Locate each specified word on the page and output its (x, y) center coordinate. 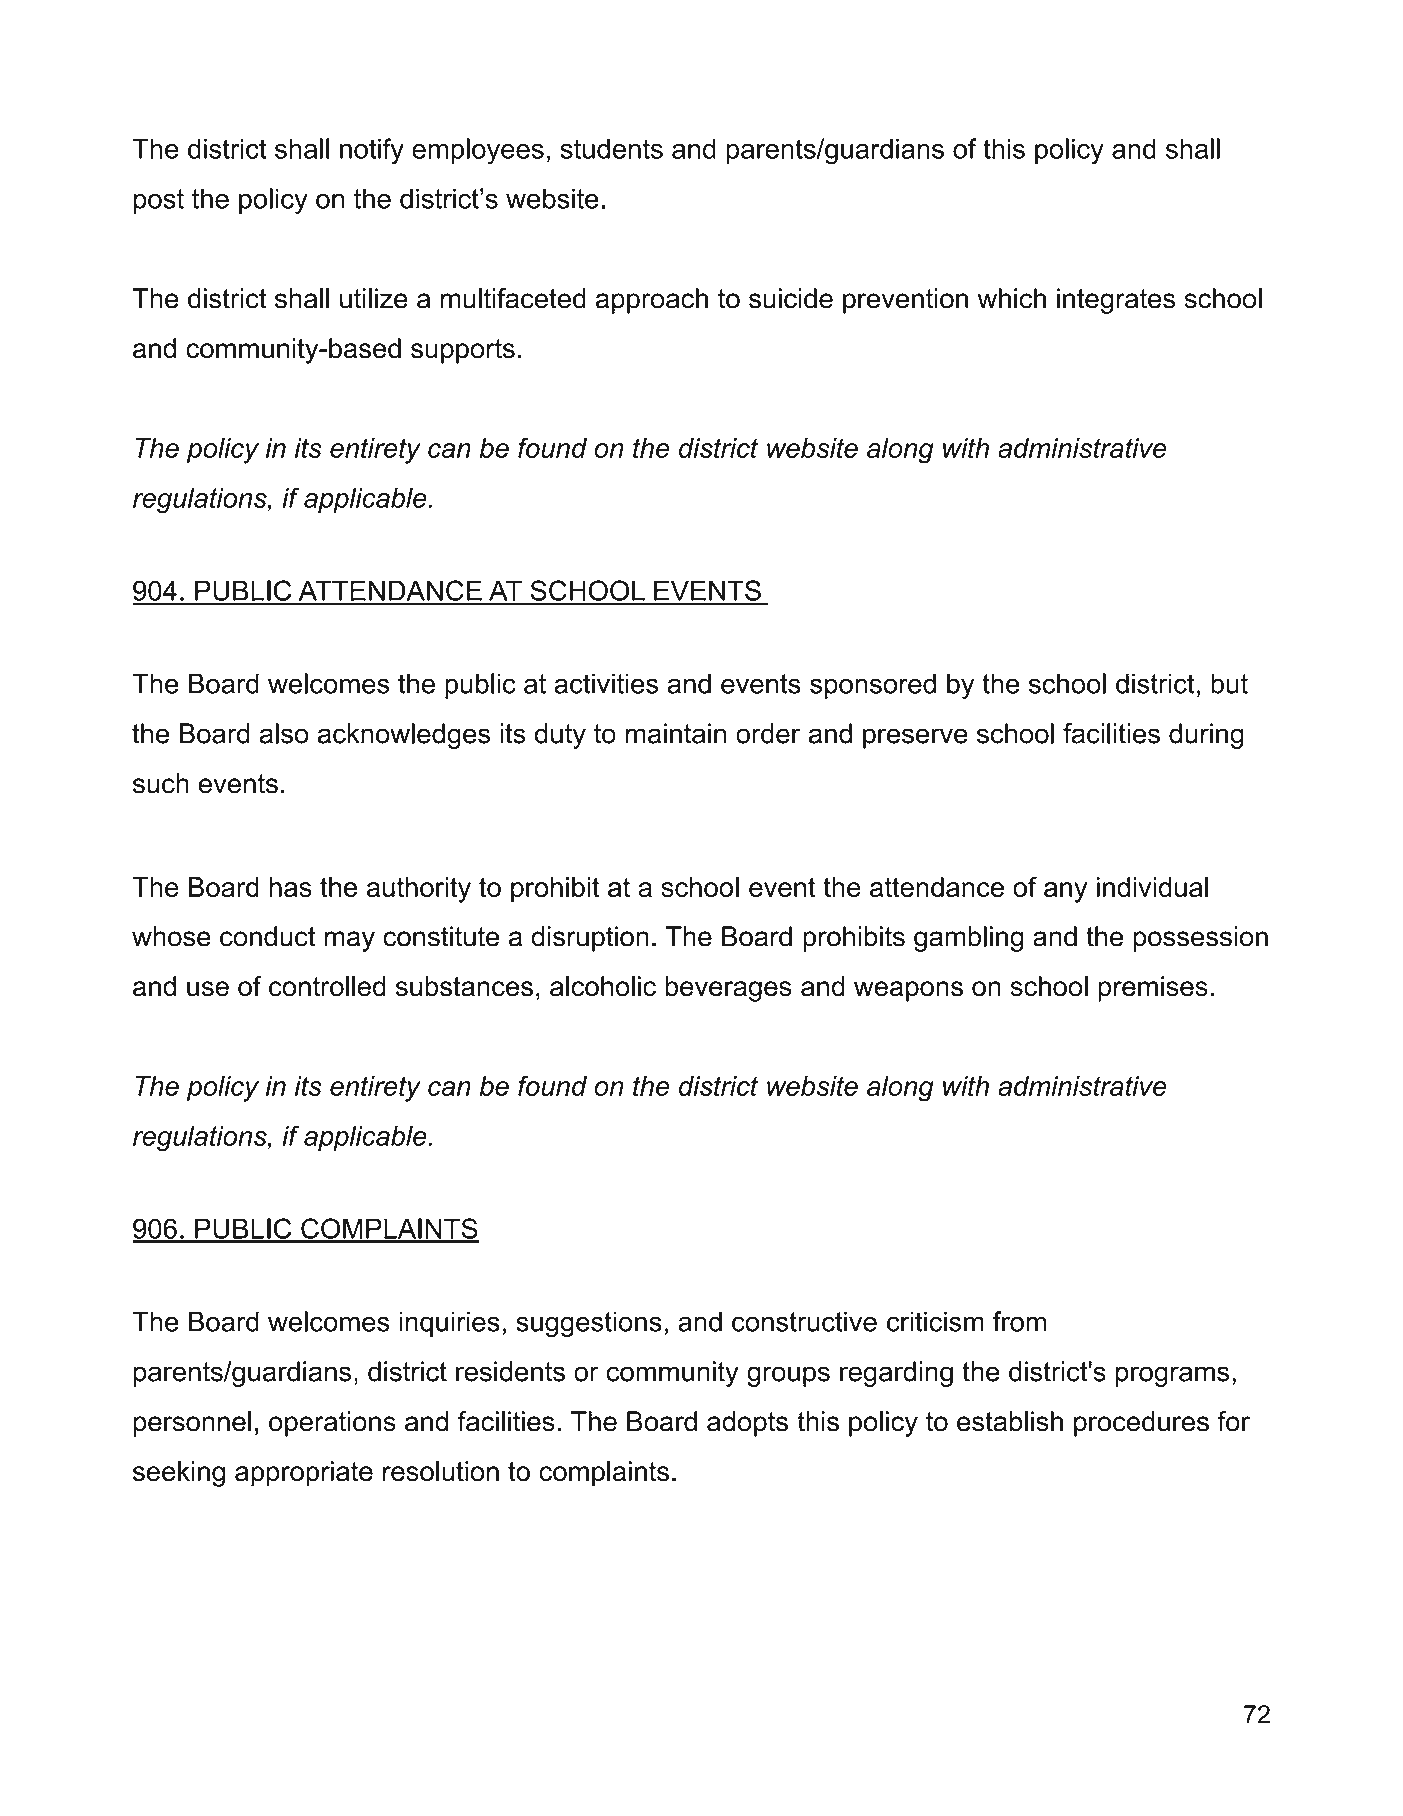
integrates (1116, 301)
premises (1153, 989)
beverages (728, 989)
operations (332, 1424)
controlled (327, 986)
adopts (747, 1424)
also (284, 733)
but (1229, 683)
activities (606, 683)
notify (372, 151)
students (611, 148)
